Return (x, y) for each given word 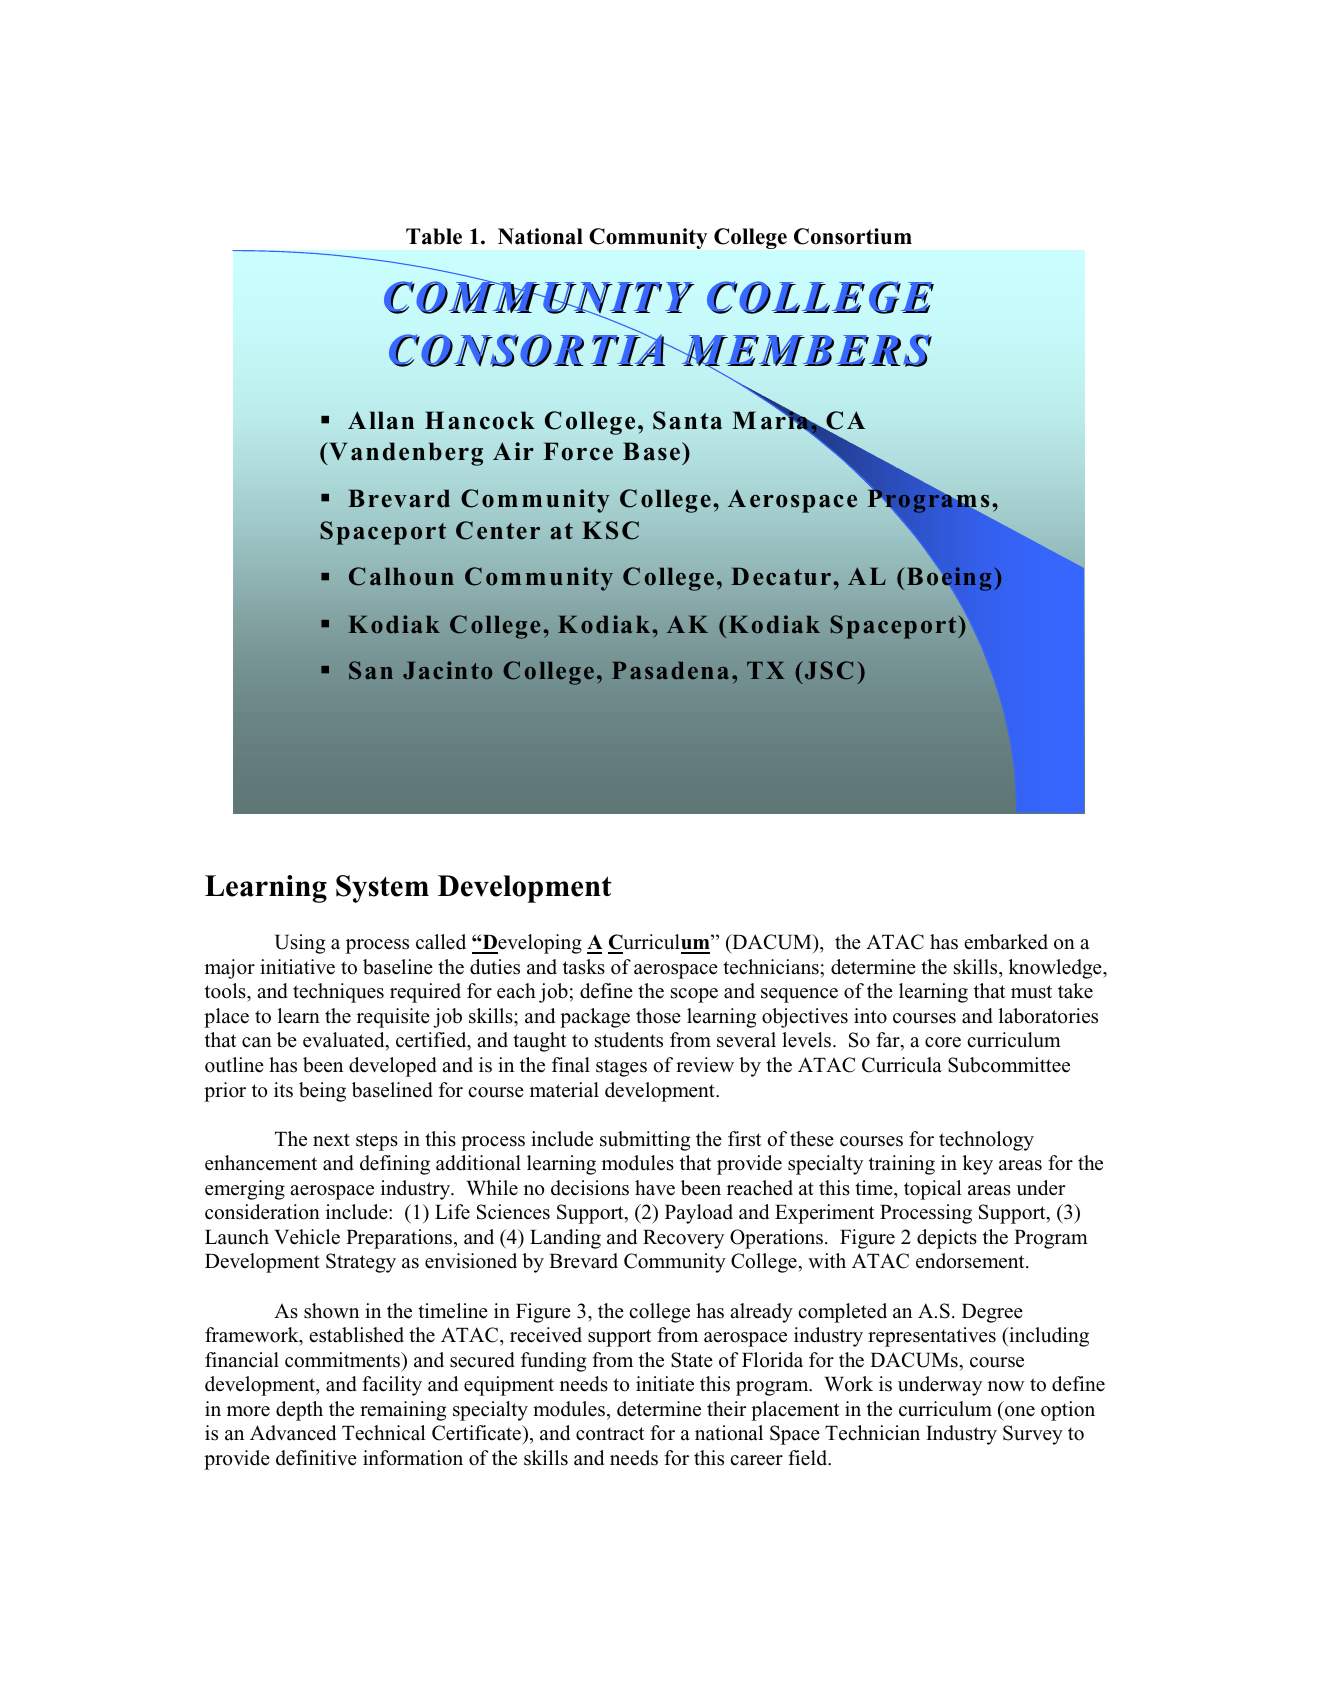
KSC (610, 530)
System (382, 889)
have (655, 1188)
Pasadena (670, 670)
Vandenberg (405, 454)
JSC (827, 670)
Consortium (853, 236)
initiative (297, 967)
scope (694, 995)
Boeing (949, 579)
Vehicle (307, 1237)
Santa (687, 420)
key (978, 1165)
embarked (1006, 942)
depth (299, 1411)
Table (434, 236)
